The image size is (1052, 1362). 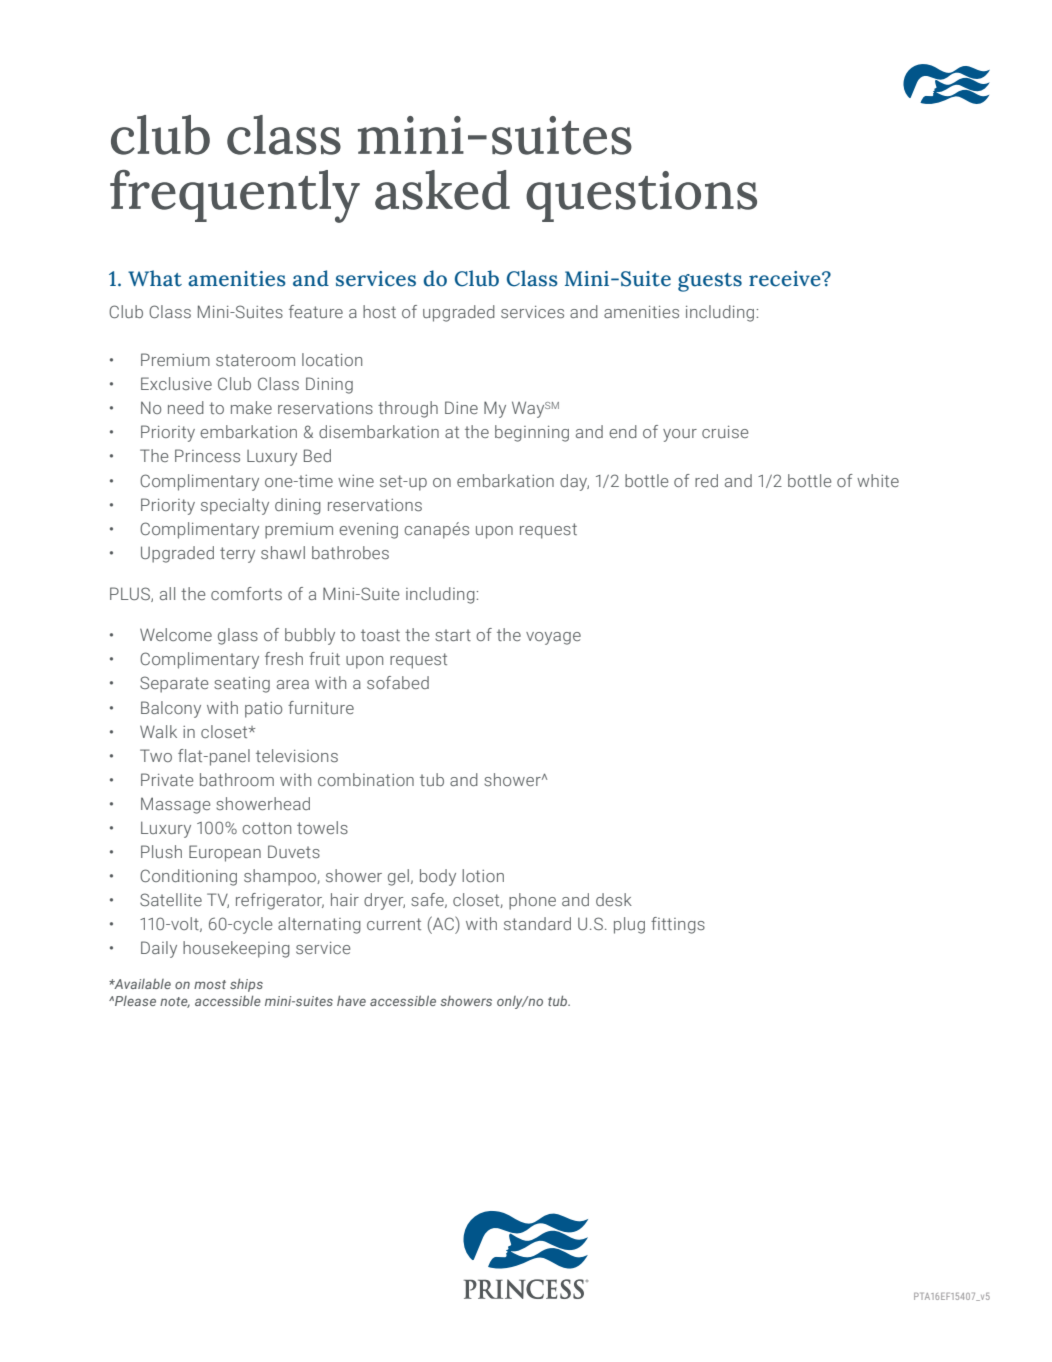 I want to click on ships, so click(x=246, y=985).
